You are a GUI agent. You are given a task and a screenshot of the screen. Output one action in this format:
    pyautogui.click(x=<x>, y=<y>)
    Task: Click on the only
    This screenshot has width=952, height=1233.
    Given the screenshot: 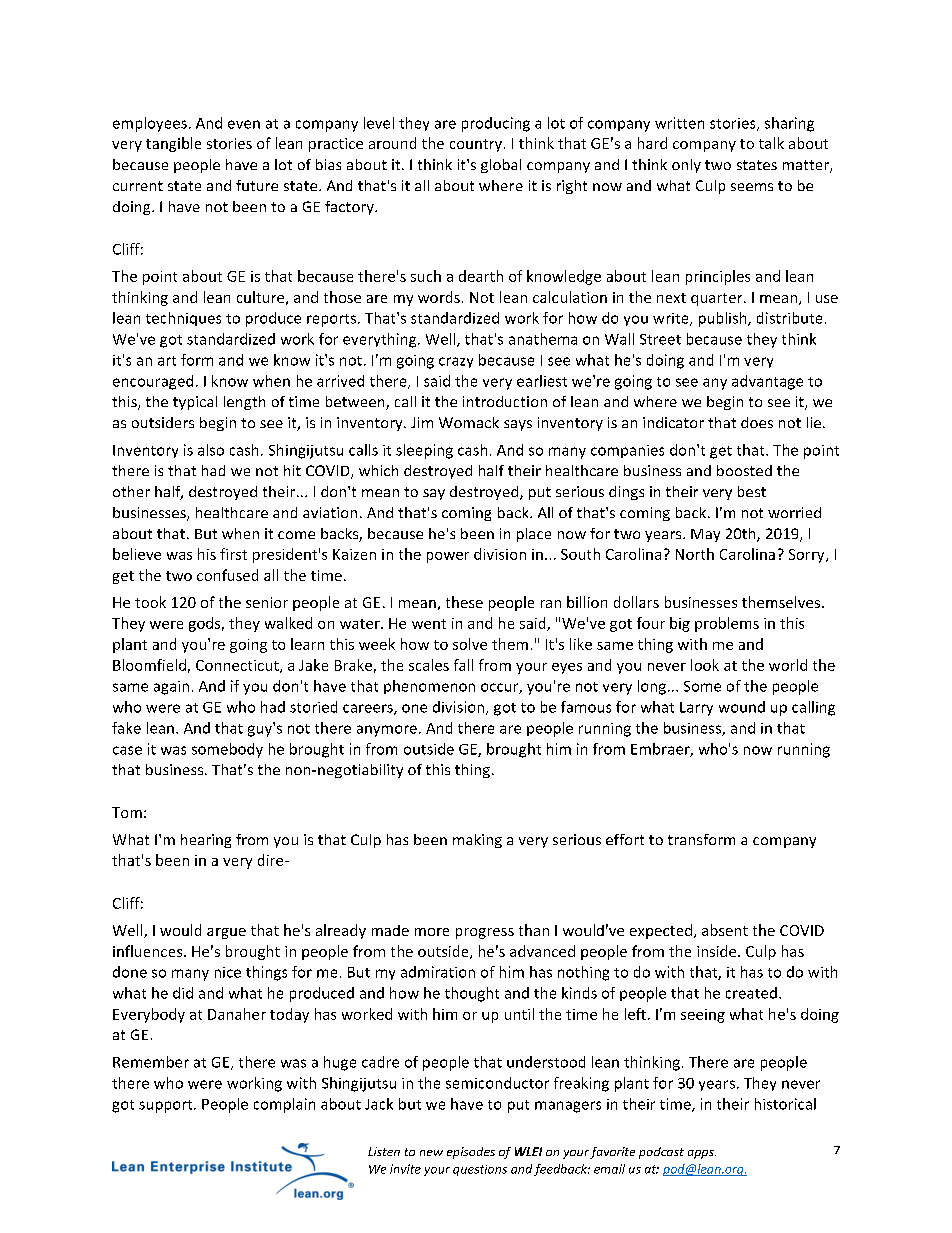 What is the action you would take?
    pyautogui.click(x=686, y=166)
